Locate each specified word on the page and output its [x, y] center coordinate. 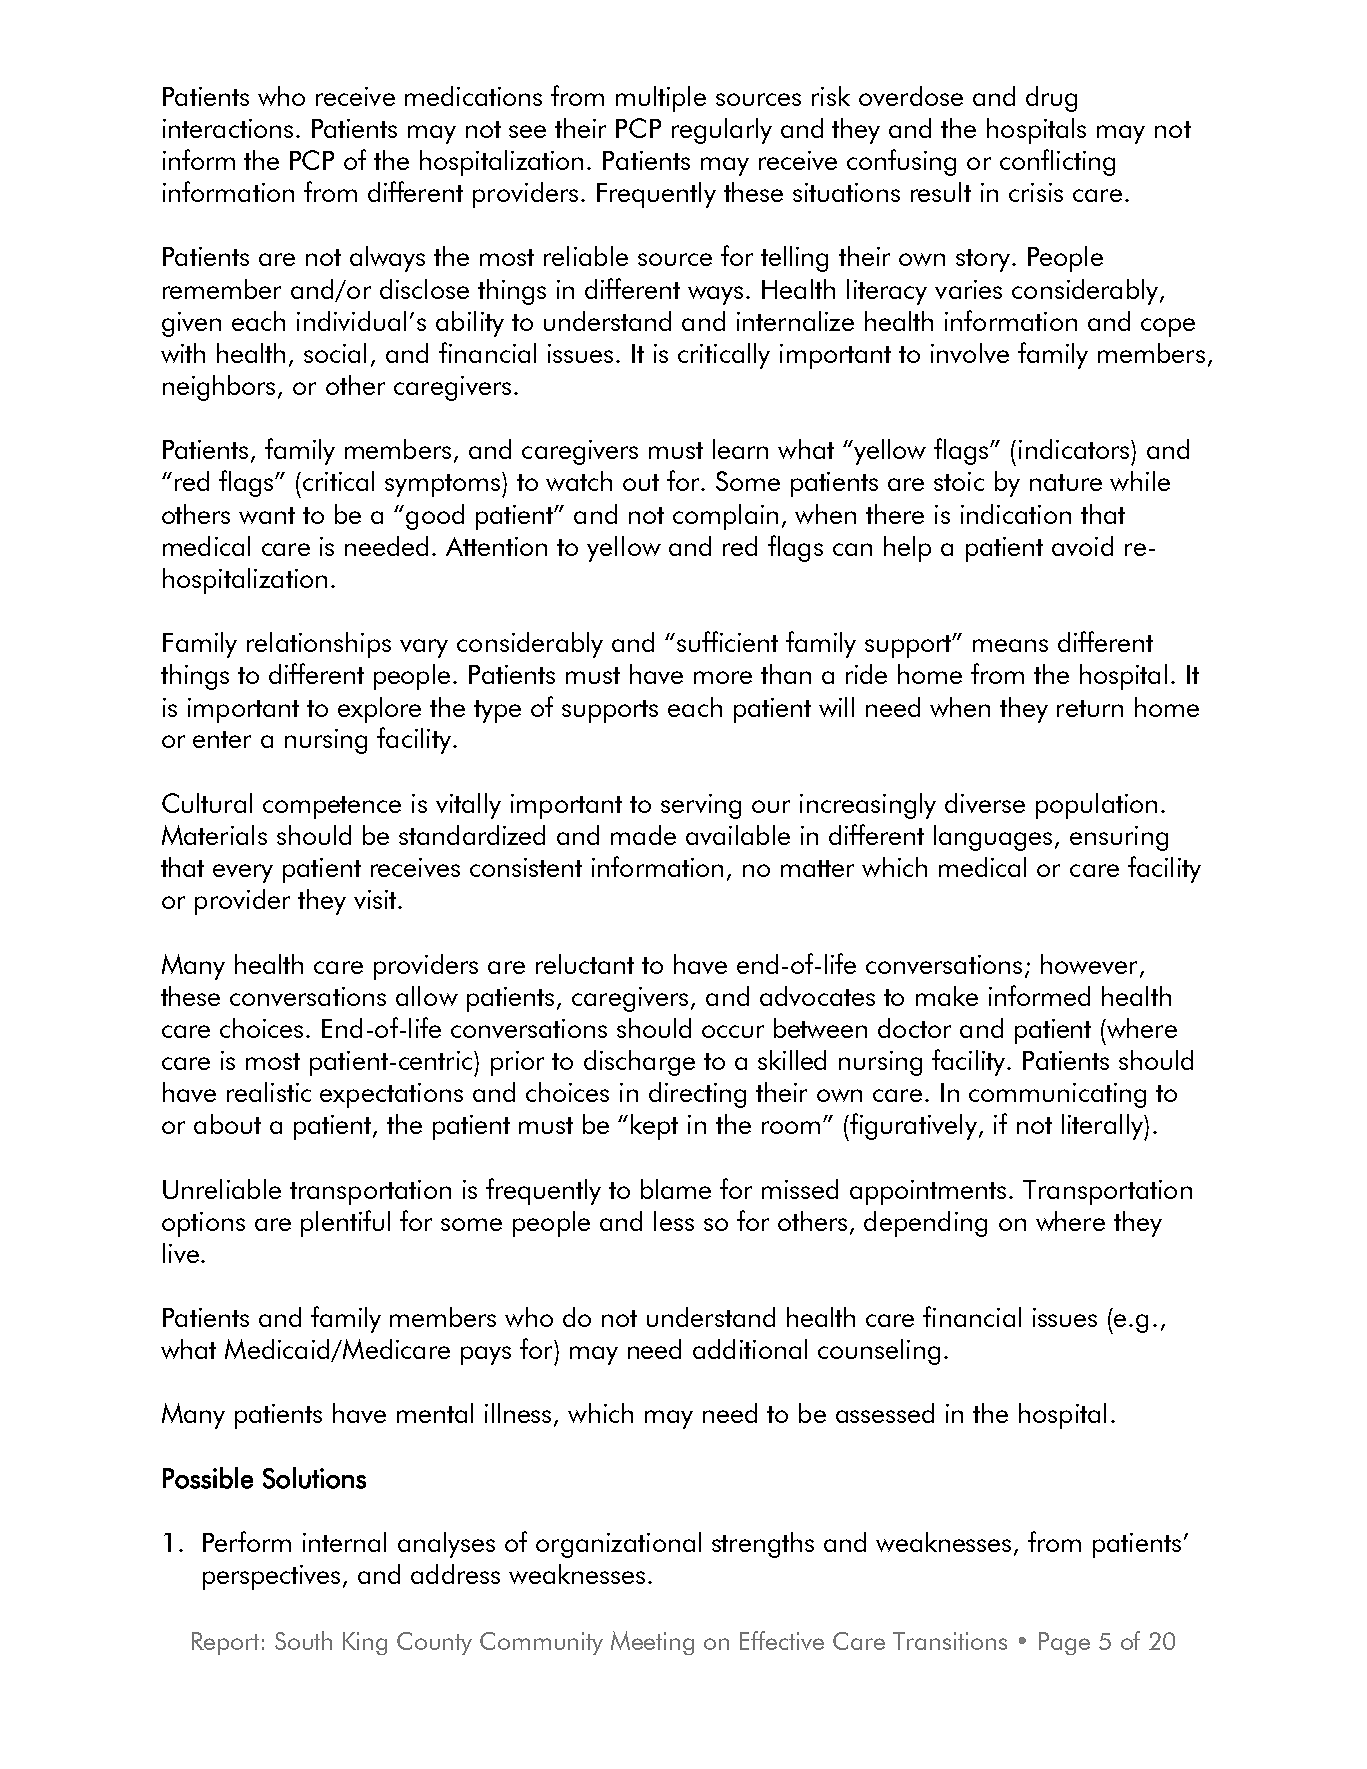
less [674, 1221]
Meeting [652, 1643]
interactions [228, 128]
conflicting [1057, 162]
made [643, 835]
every [243, 873]
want [267, 515]
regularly [722, 131]
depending [925, 1224]
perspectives [271, 1577]
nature [1066, 482]
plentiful [345, 1223]
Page [1064, 1643]
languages [995, 838]
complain [725, 517]
